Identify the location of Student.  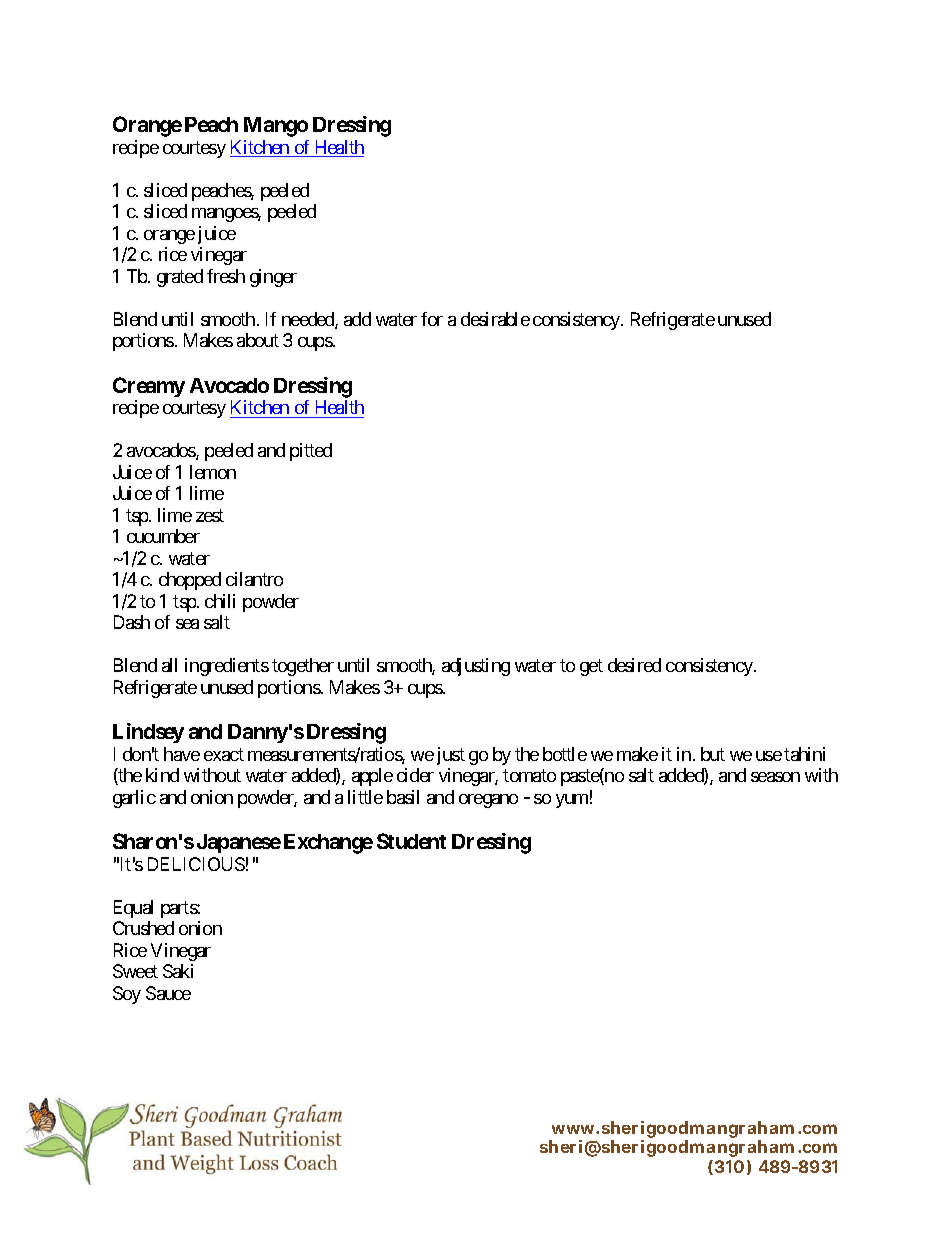
(411, 841).
